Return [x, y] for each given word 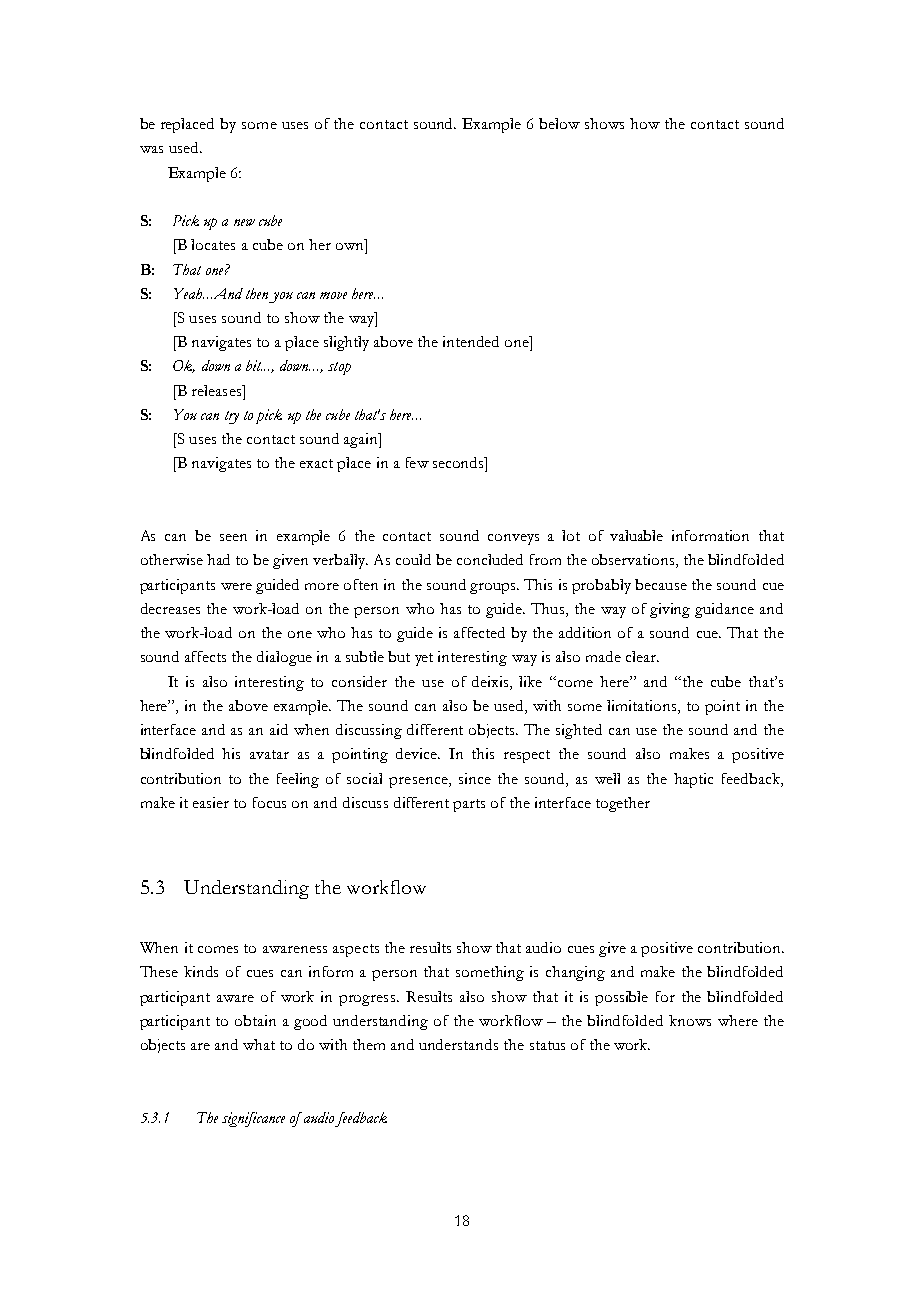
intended [471, 341]
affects [205, 656]
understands [458, 1044]
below [559, 123]
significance [253, 1119]
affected [479, 632]
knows [690, 1020]
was [151, 149]
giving [670, 610]
